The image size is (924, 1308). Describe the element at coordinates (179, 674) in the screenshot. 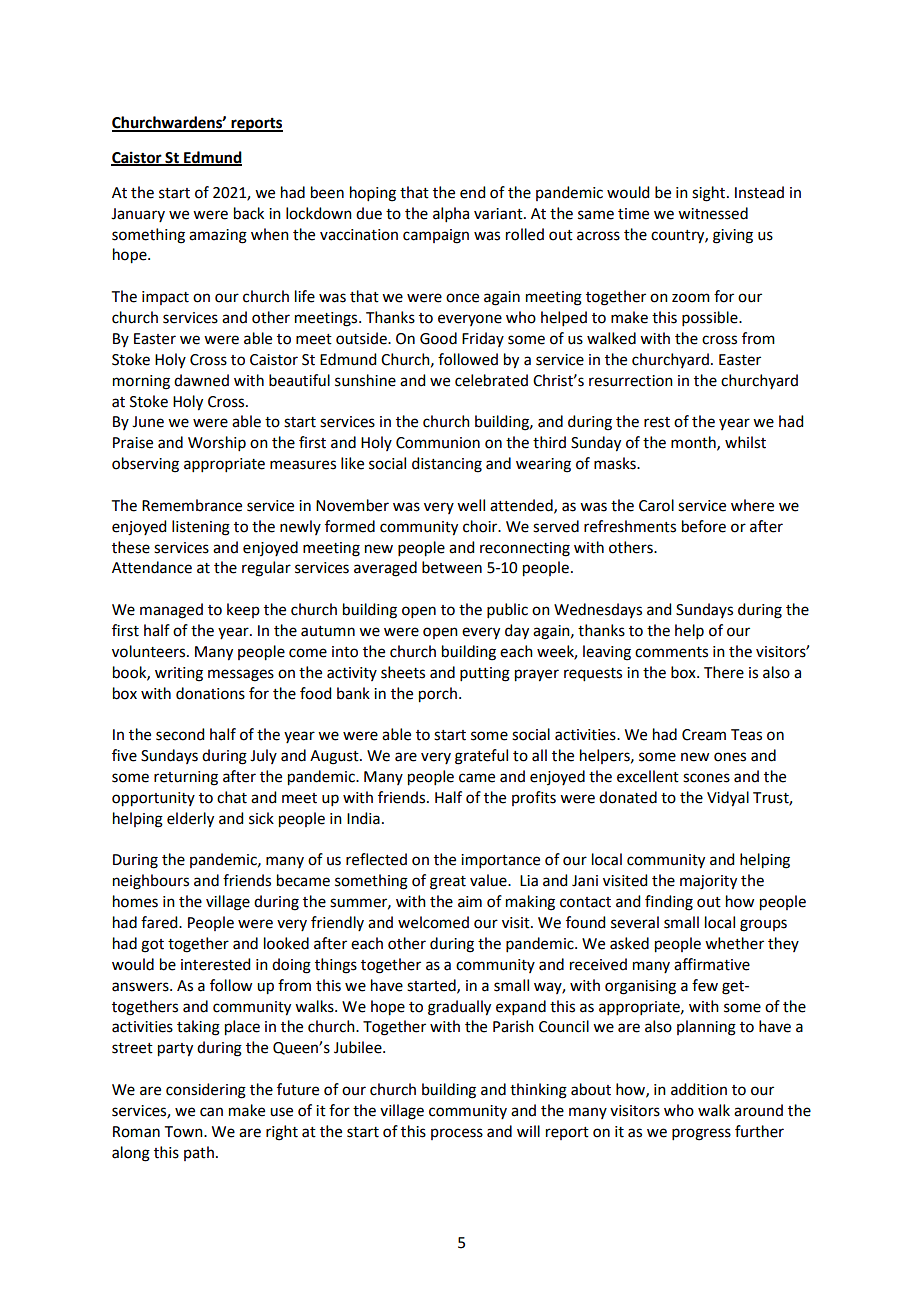

I see `writing` at that location.
